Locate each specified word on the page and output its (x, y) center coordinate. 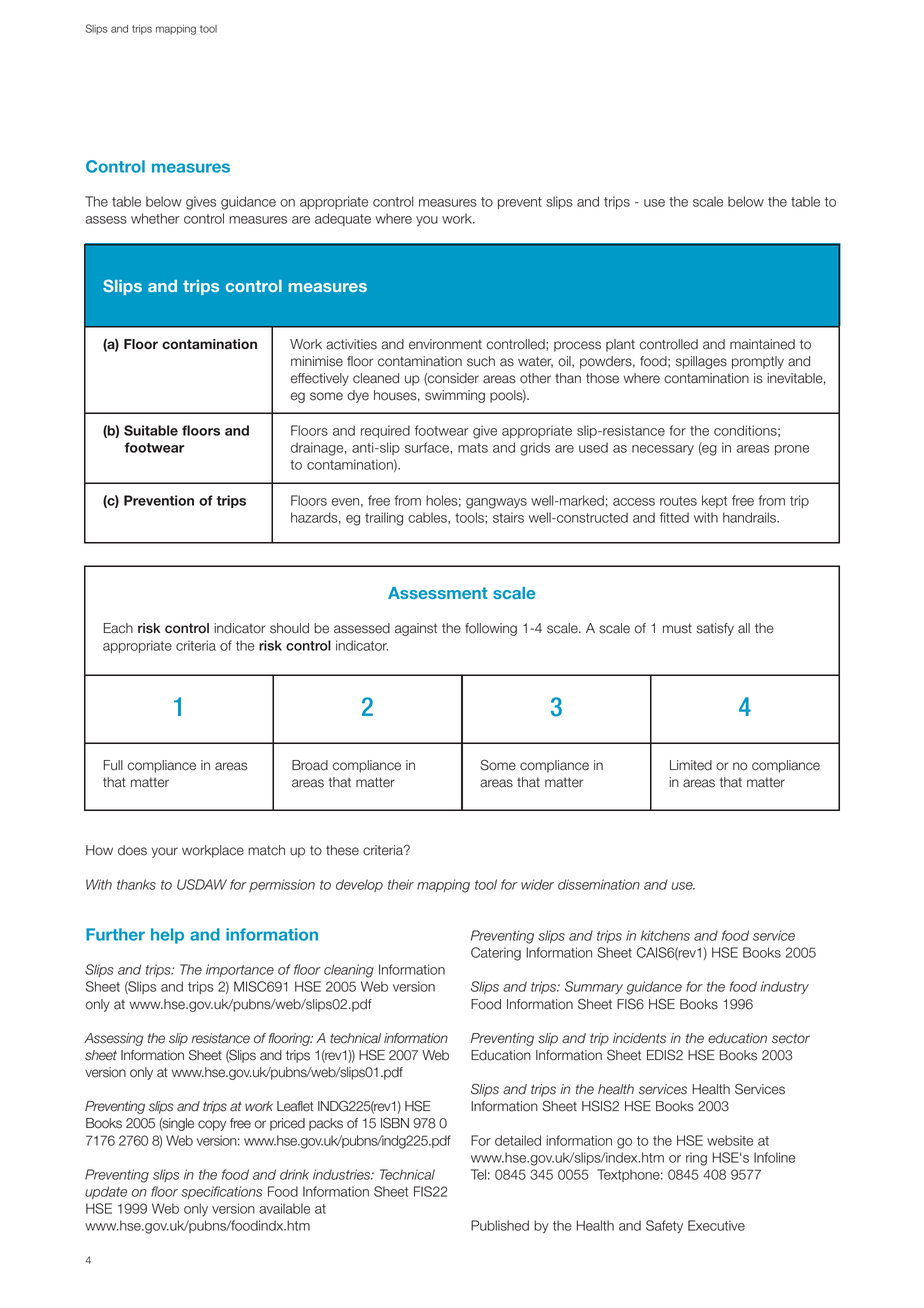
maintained (762, 344)
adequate (343, 219)
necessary (663, 450)
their (401, 884)
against (416, 629)
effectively (320, 379)
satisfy (715, 629)
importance (240, 970)
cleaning (349, 971)
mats (473, 448)
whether (155, 218)
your (164, 852)
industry (785, 987)
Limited (691, 765)
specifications (221, 1192)
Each (118, 628)
